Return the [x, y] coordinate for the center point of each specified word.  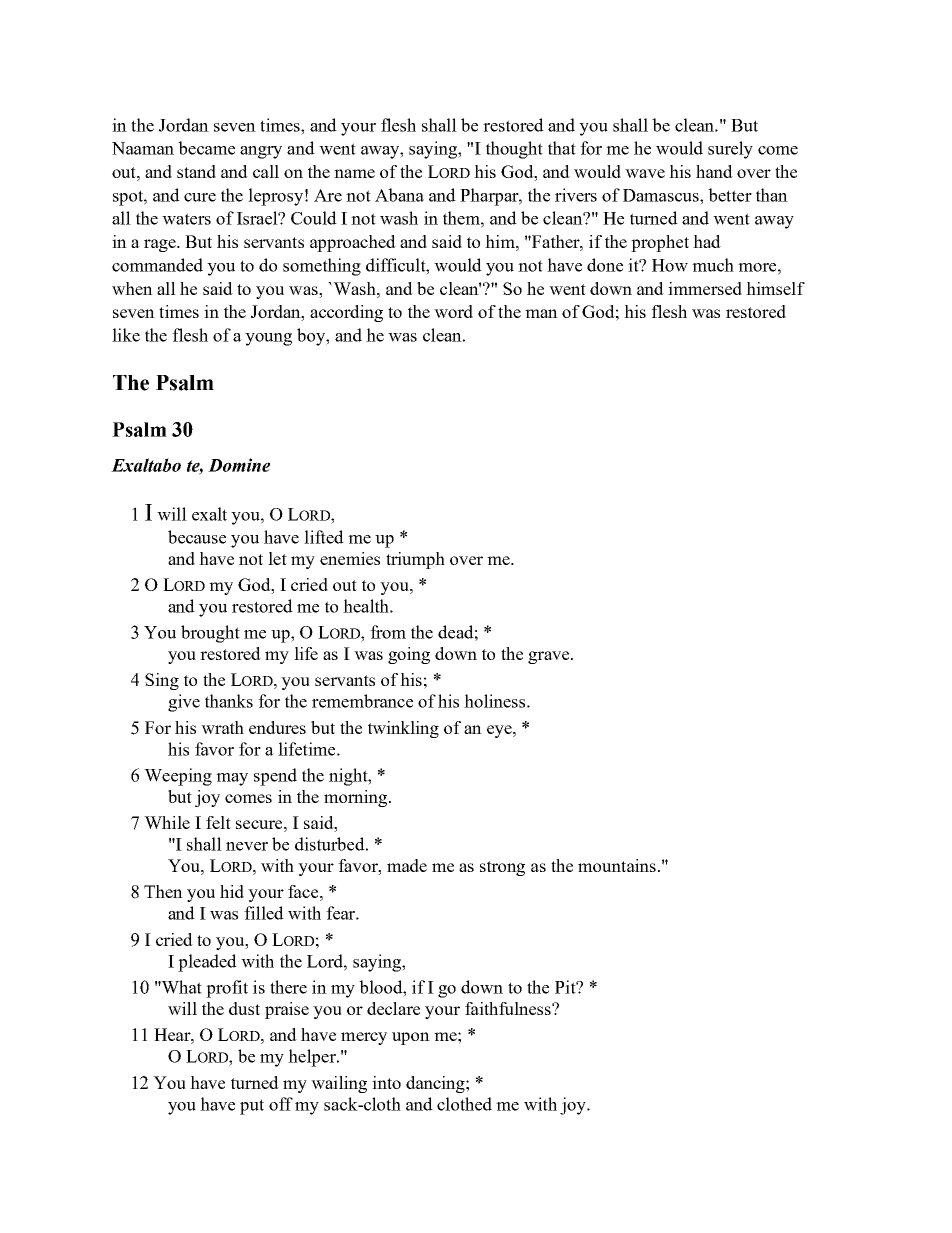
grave [550, 657]
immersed [705, 288]
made [407, 865]
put [252, 1107]
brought [210, 634]
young [268, 339]
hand [714, 171]
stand [196, 171]
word [453, 311]
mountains [617, 865]
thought [514, 150]
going [409, 655]
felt [218, 822]
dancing [436, 1084]
